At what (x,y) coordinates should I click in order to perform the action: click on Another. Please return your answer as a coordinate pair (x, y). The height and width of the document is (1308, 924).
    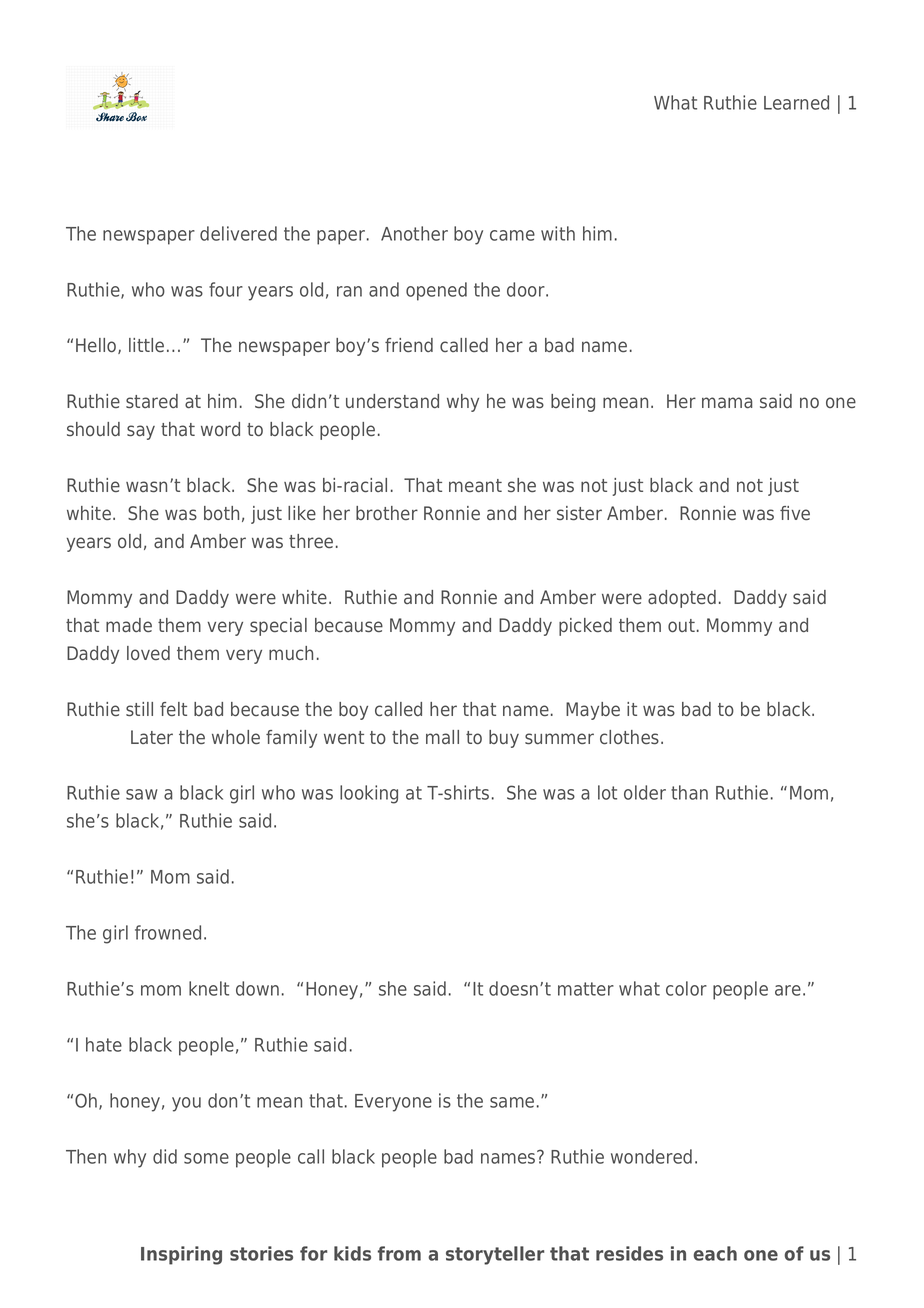
    Looking at the image, I should click on (414, 233).
